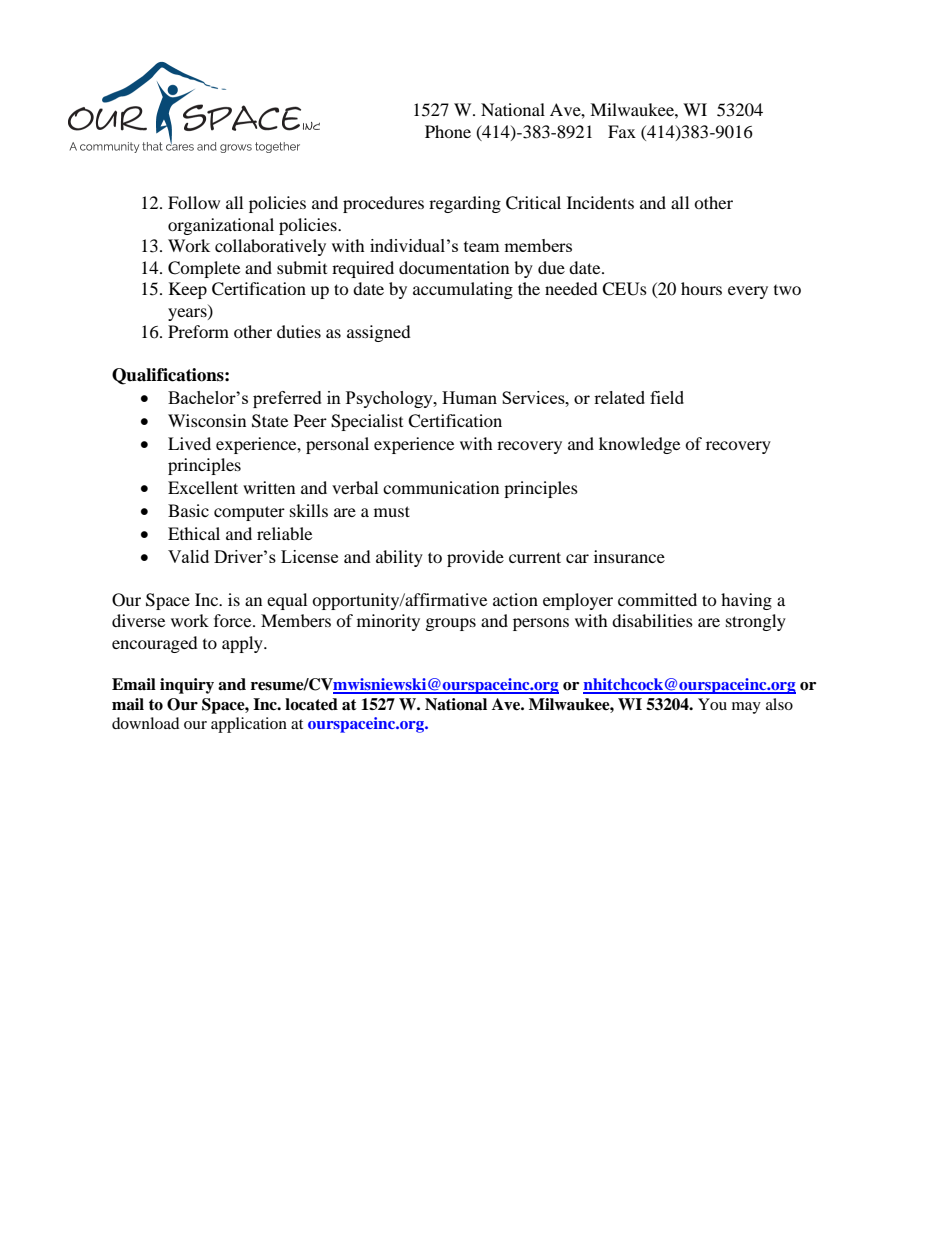 Image resolution: width=952 pixels, height=1233 pixels. I want to click on Phone, so click(448, 131).
